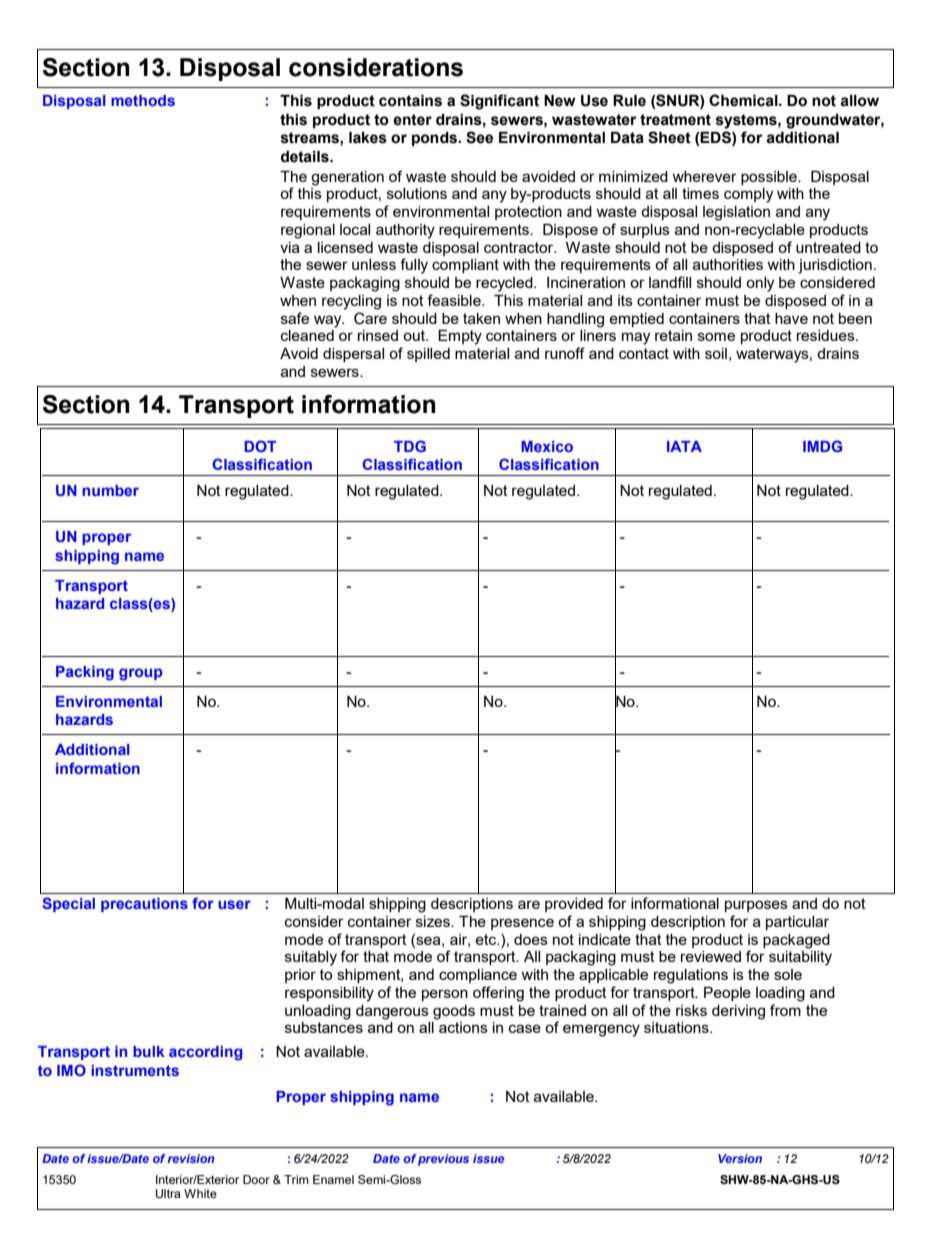 The image size is (952, 1233). Describe the element at coordinates (744, 100) in the document. I see `Chemical` at that location.
